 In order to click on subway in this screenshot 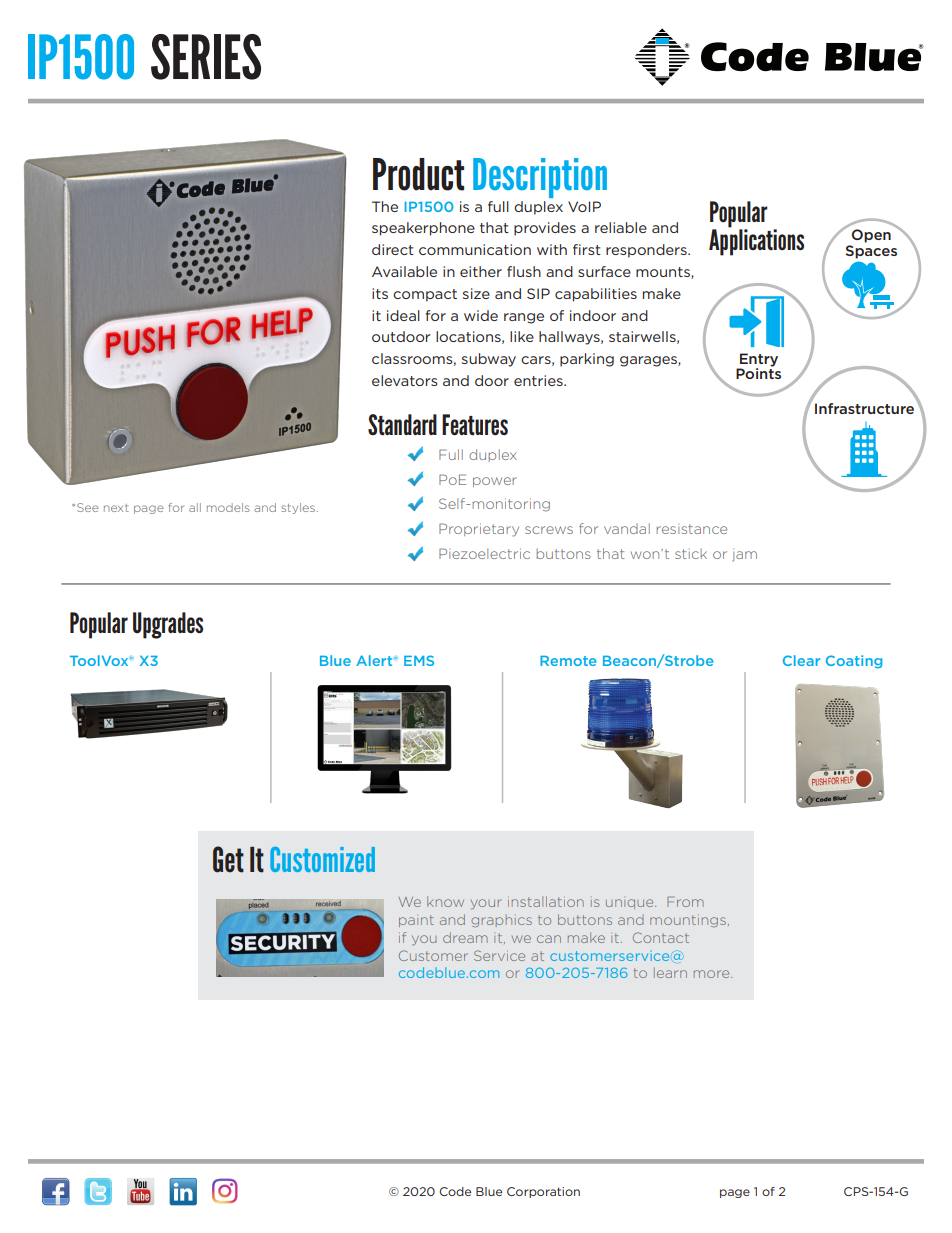, I will do `click(489, 360)`.
